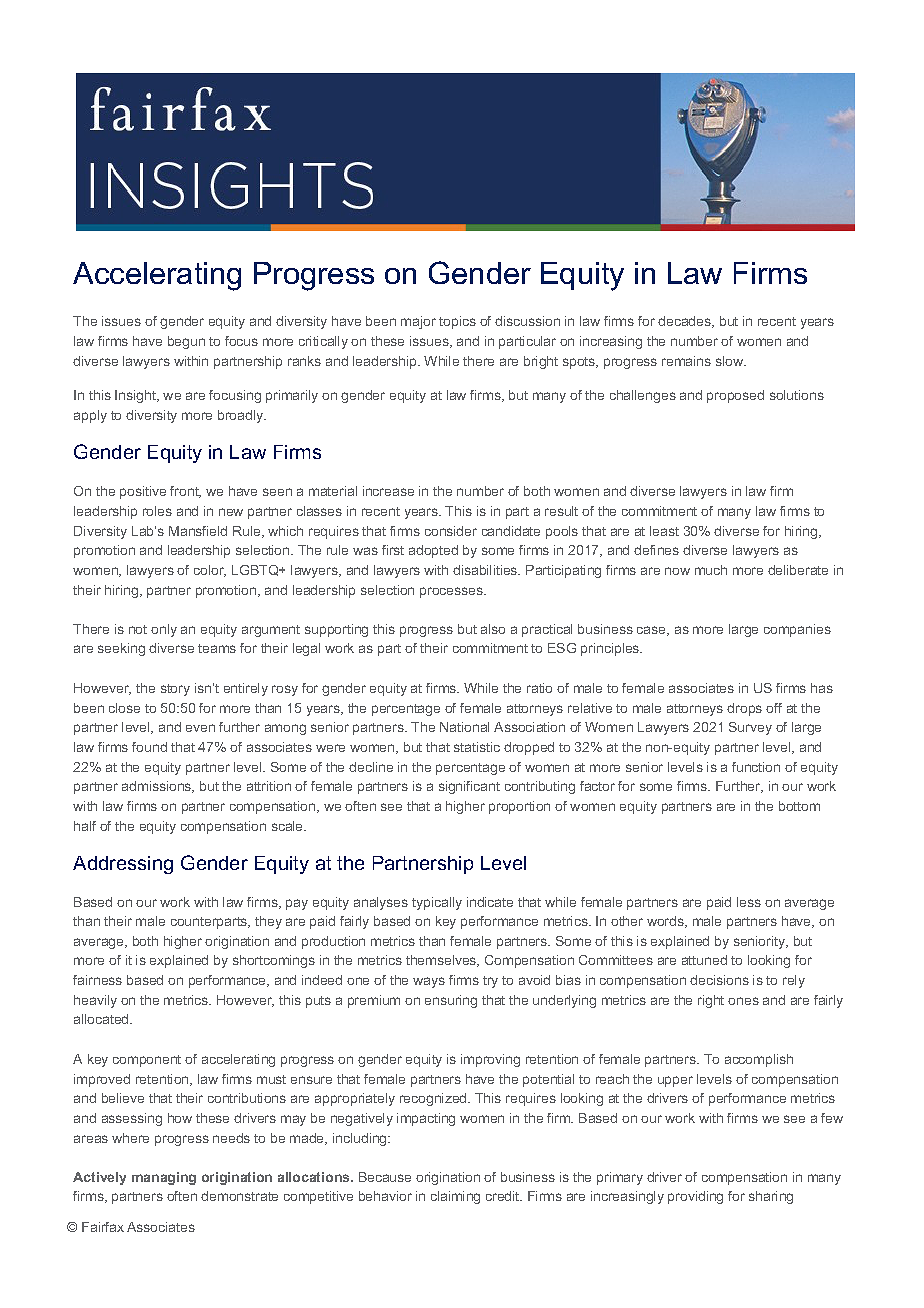  I want to click on National, so click(464, 727).
